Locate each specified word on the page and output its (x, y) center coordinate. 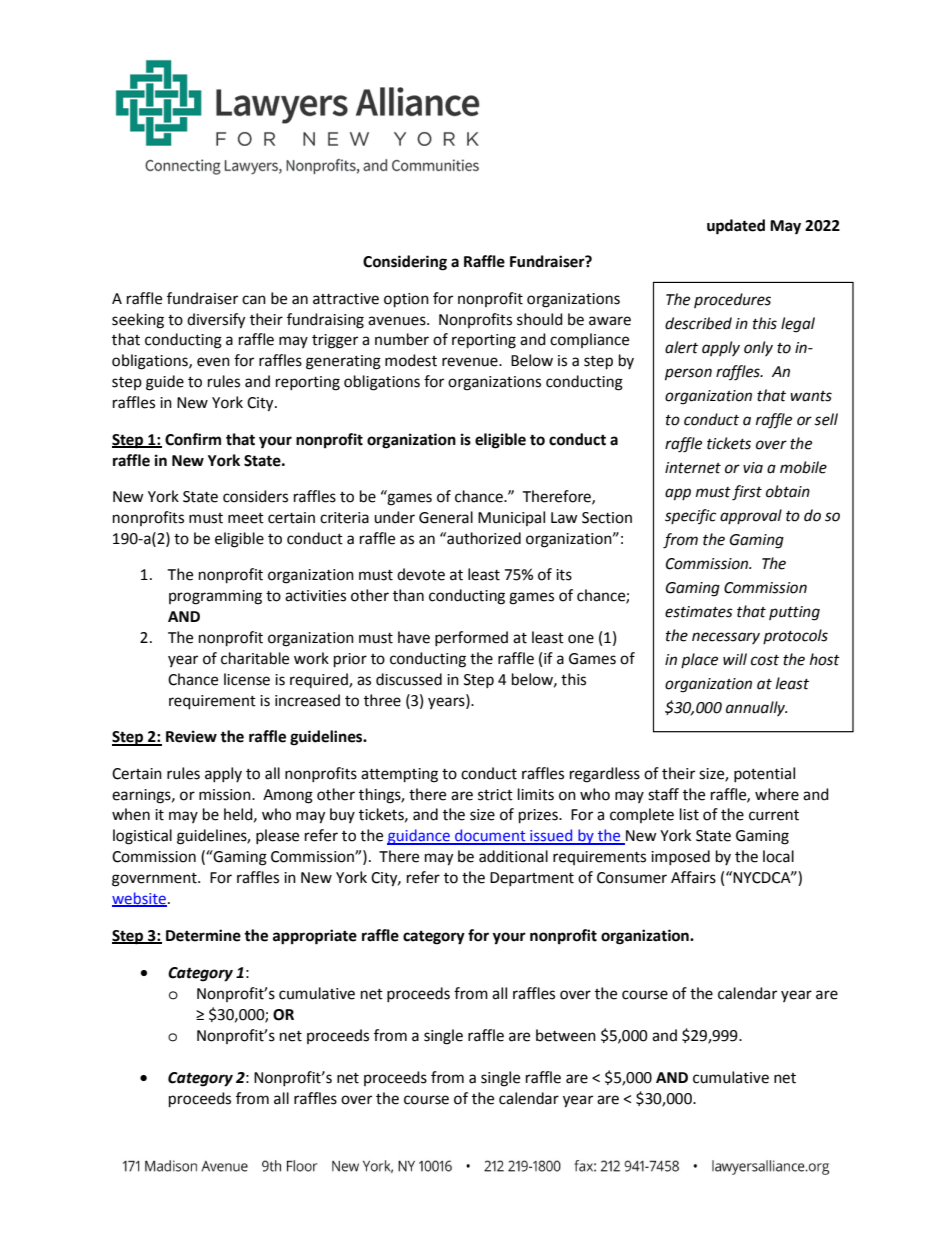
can (254, 300)
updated (736, 227)
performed (471, 638)
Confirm (193, 439)
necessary (726, 638)
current (774, 815)
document (490, 836)
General (446, 517)
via (753, 468)
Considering (405, 263)
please (277, 836)
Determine (203, 935)
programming (215, 597)
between (566, 1035)
